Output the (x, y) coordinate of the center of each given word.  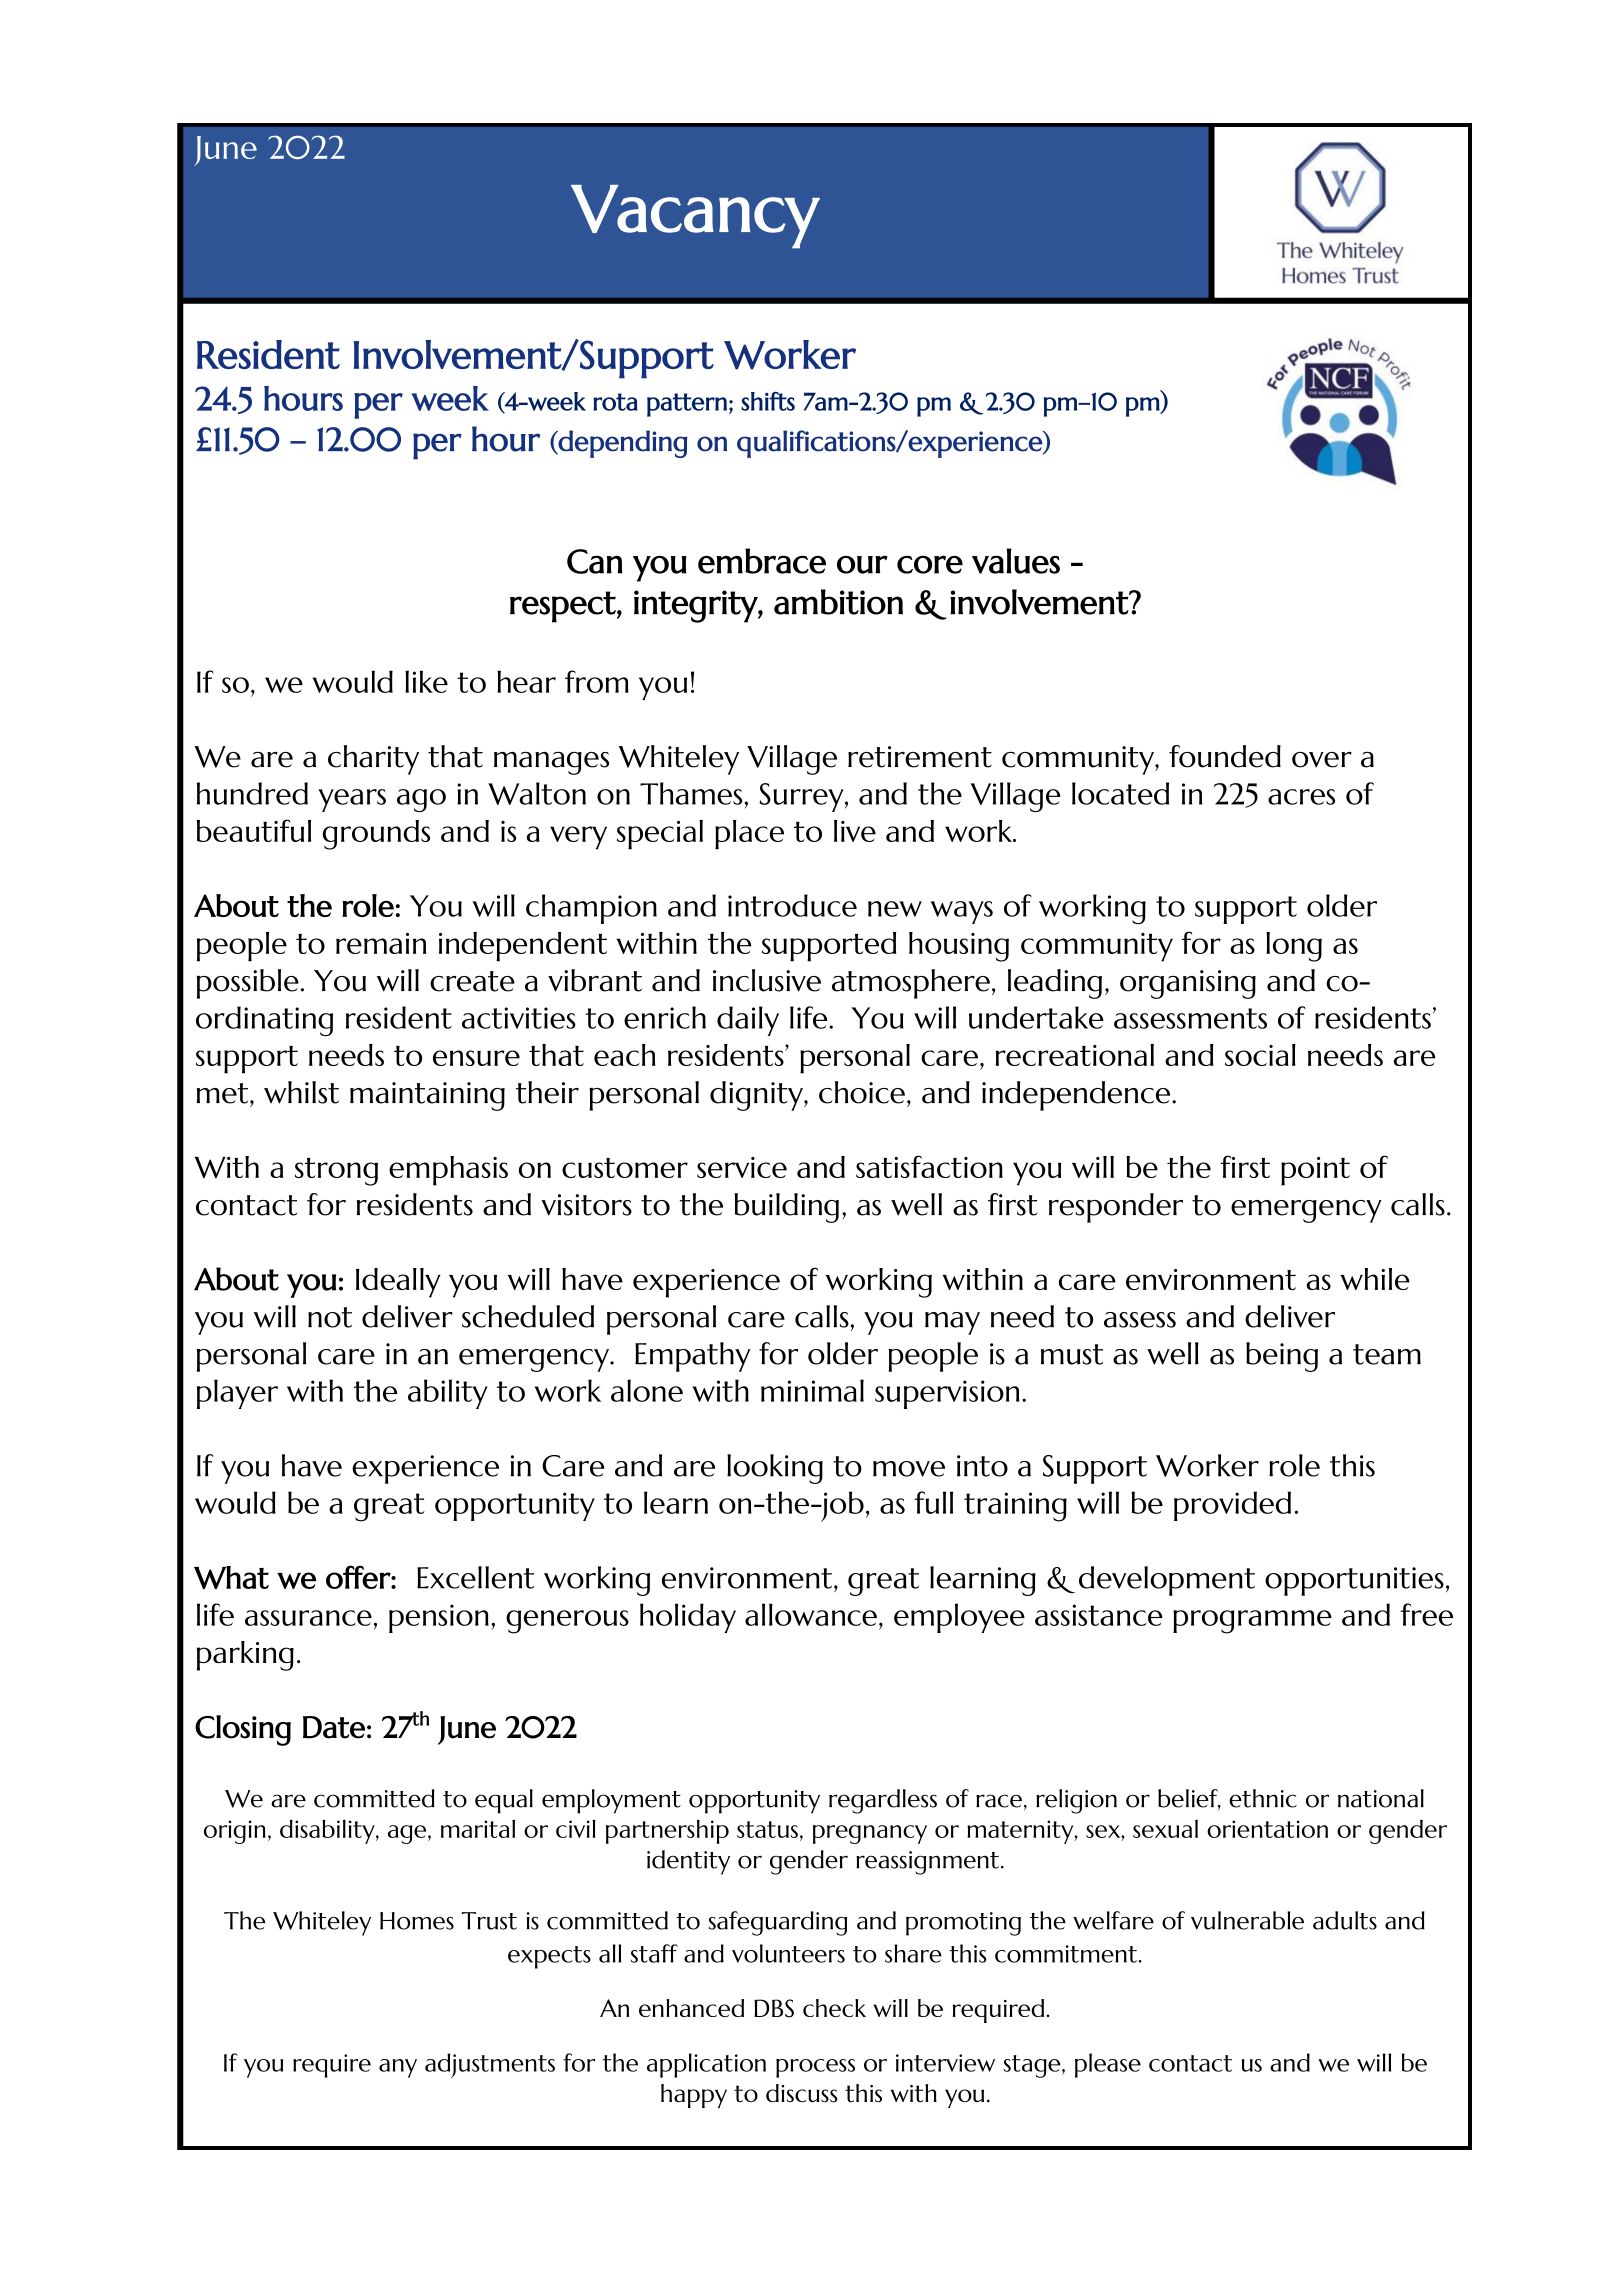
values (1016, 561)
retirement (920, 757)
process (815, 2068)
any (398, 2068)
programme (1252, 1622)
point (1315, 1171)
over (1322, 760)
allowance (811, 1614)
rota (615, 402)
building (786, 1208)
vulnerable (1247, 1920)
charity (373, 760)
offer (359, 1577)
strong (336, 1172)
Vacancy (695, 217)
